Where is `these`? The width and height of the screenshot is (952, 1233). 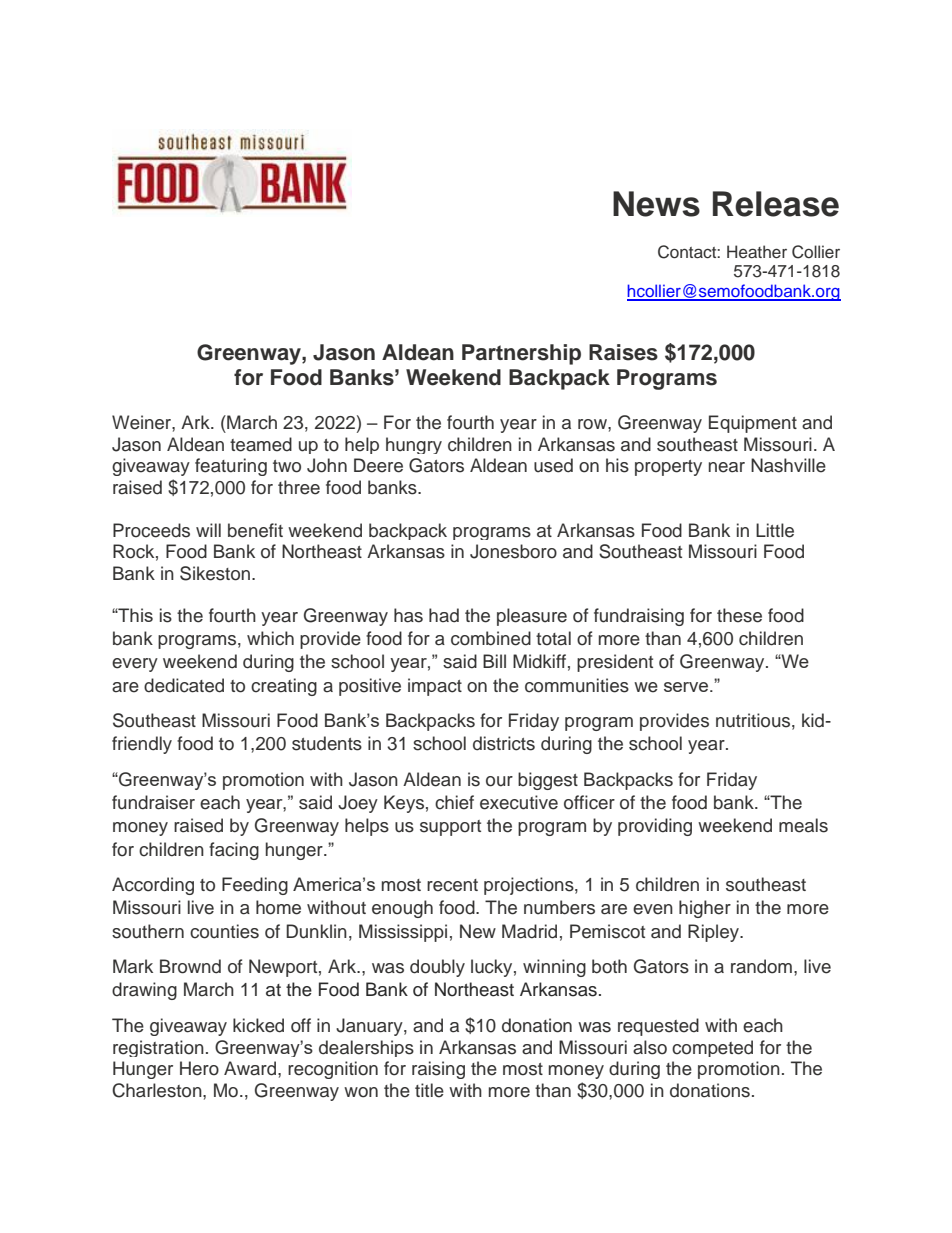 these is located at coordinates (739, 615).
